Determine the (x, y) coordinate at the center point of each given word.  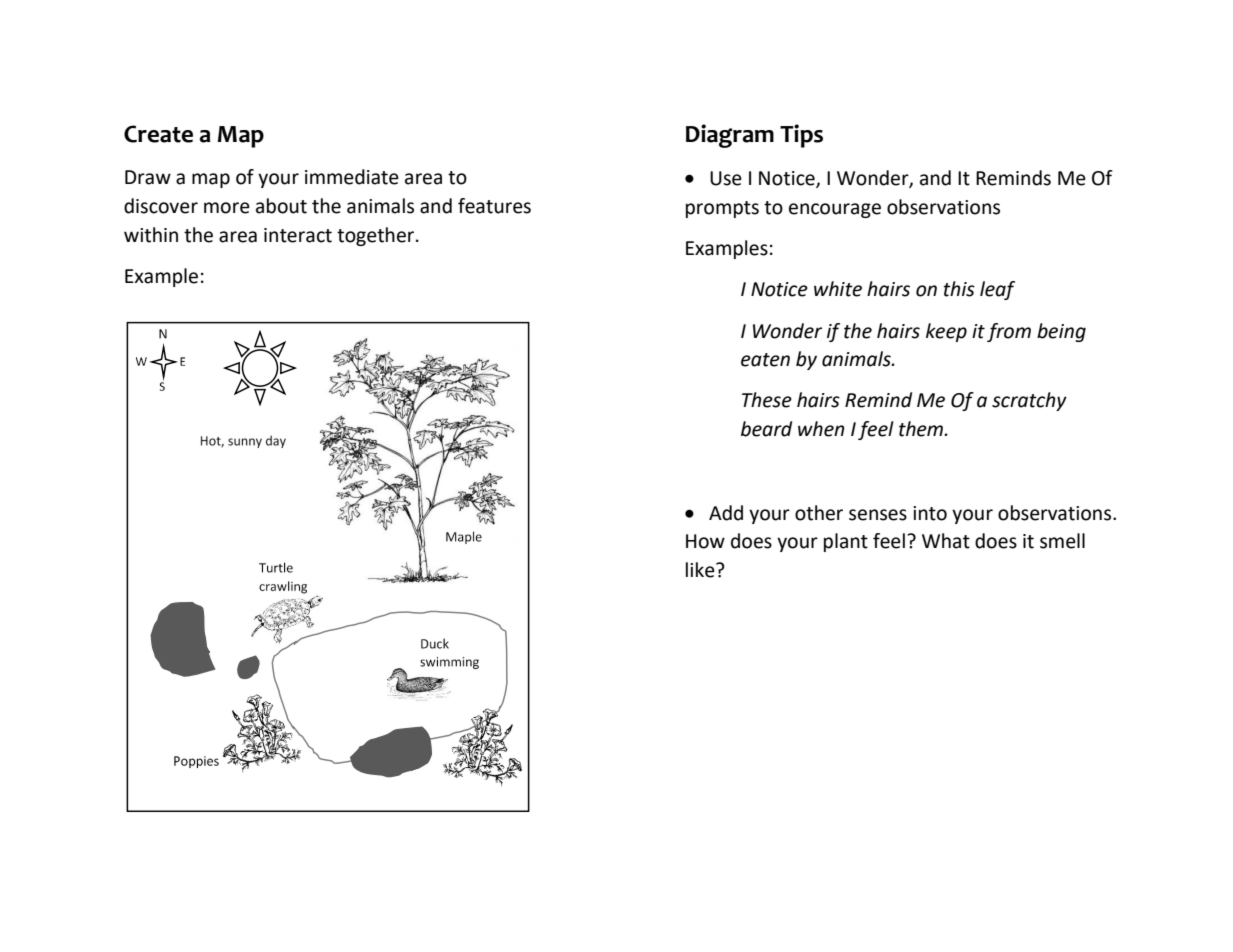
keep (946, 332)
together (377, 236)
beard (766, 429)
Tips (801, 136)
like (701, 570)
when (821, 429)
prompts (722, 209)
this (959, 289)
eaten (765, 360)
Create (158, 134)
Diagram (730, 136)
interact (298, 235)
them (922, 429)
